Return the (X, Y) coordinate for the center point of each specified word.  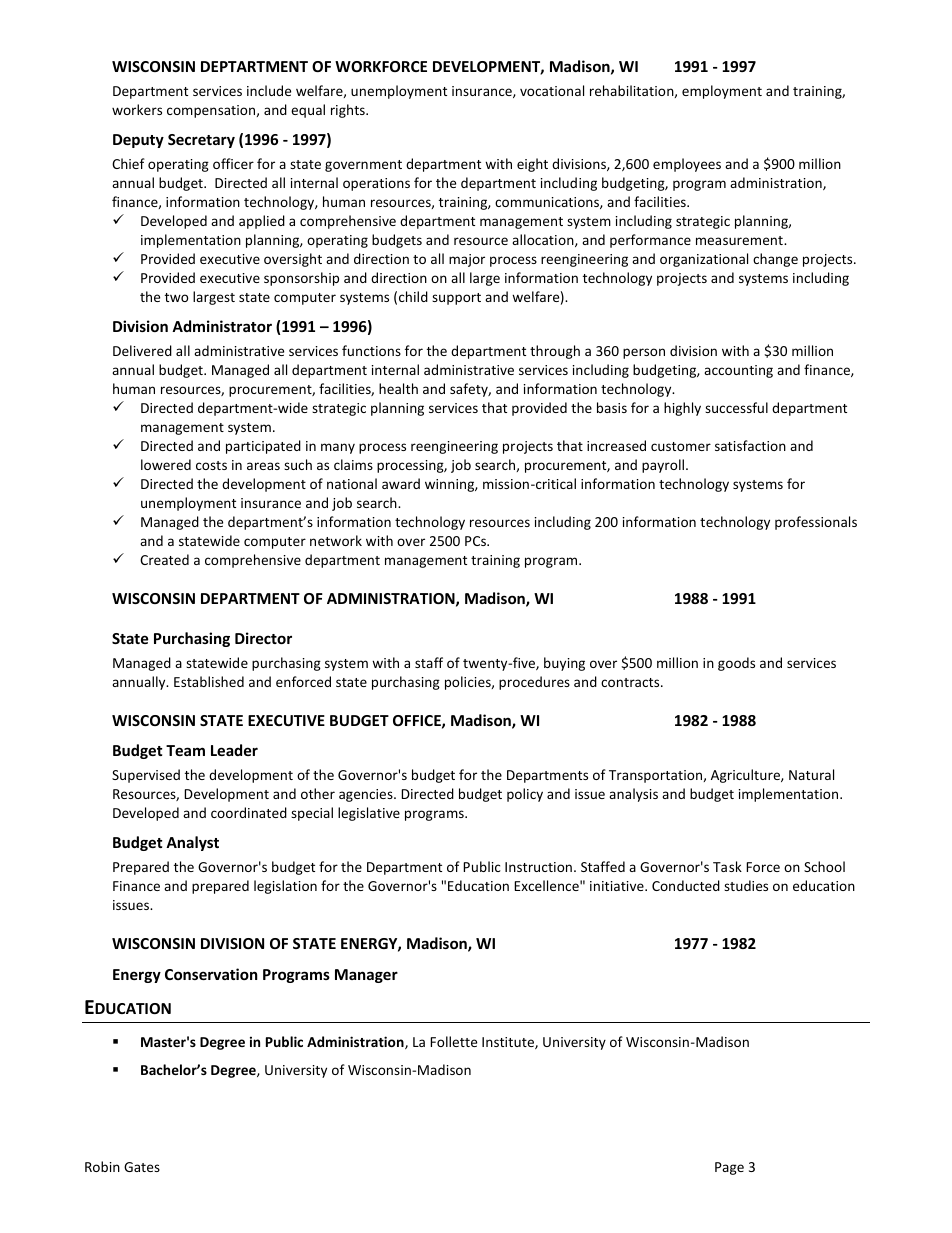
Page (729, 1168)
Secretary (201, 141)
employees (687, 165)
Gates (142, 1167)
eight (532, 165)
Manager (366, 976)
